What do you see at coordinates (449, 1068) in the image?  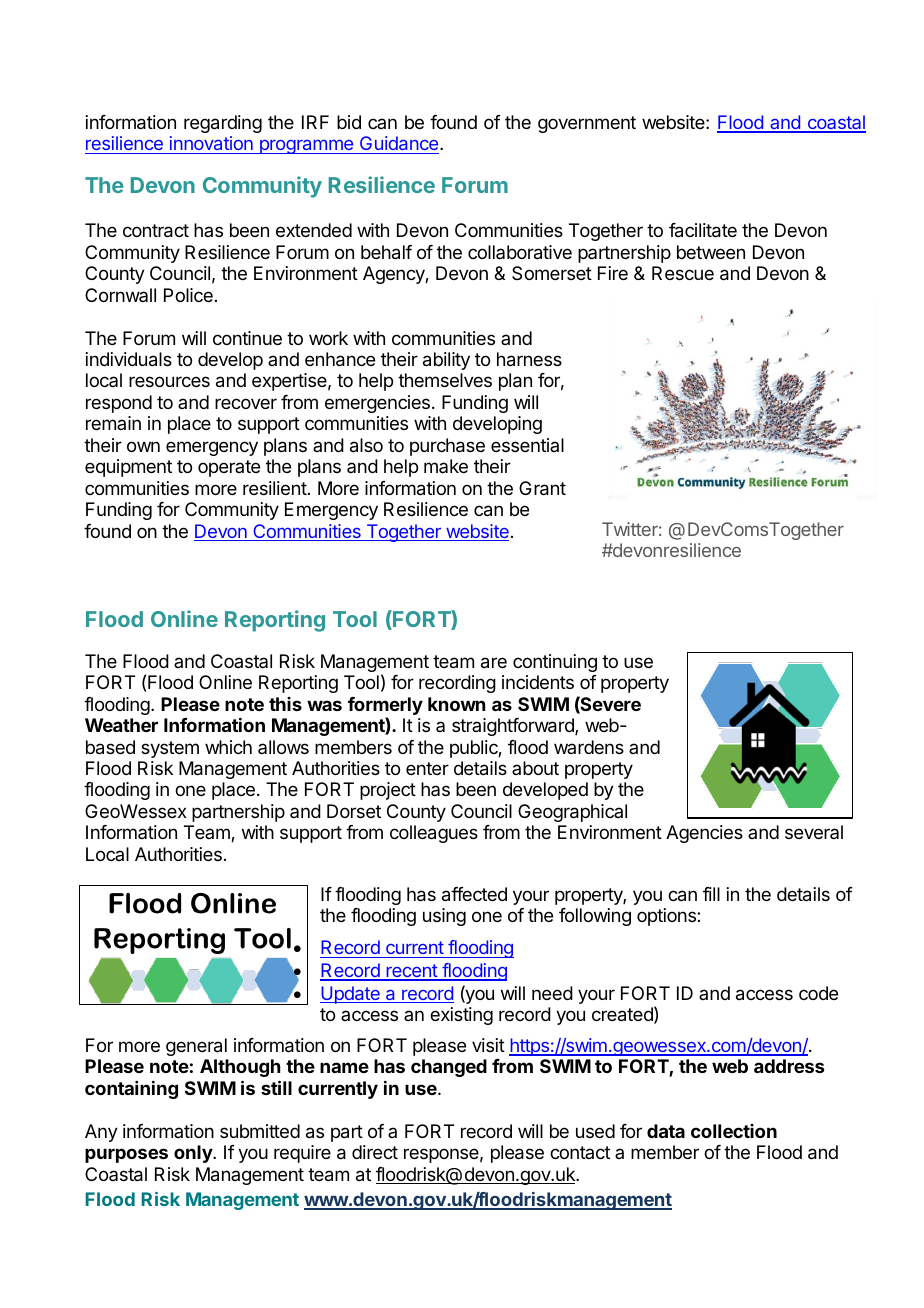 I see `changed` at bounding box center [449, 1068].
